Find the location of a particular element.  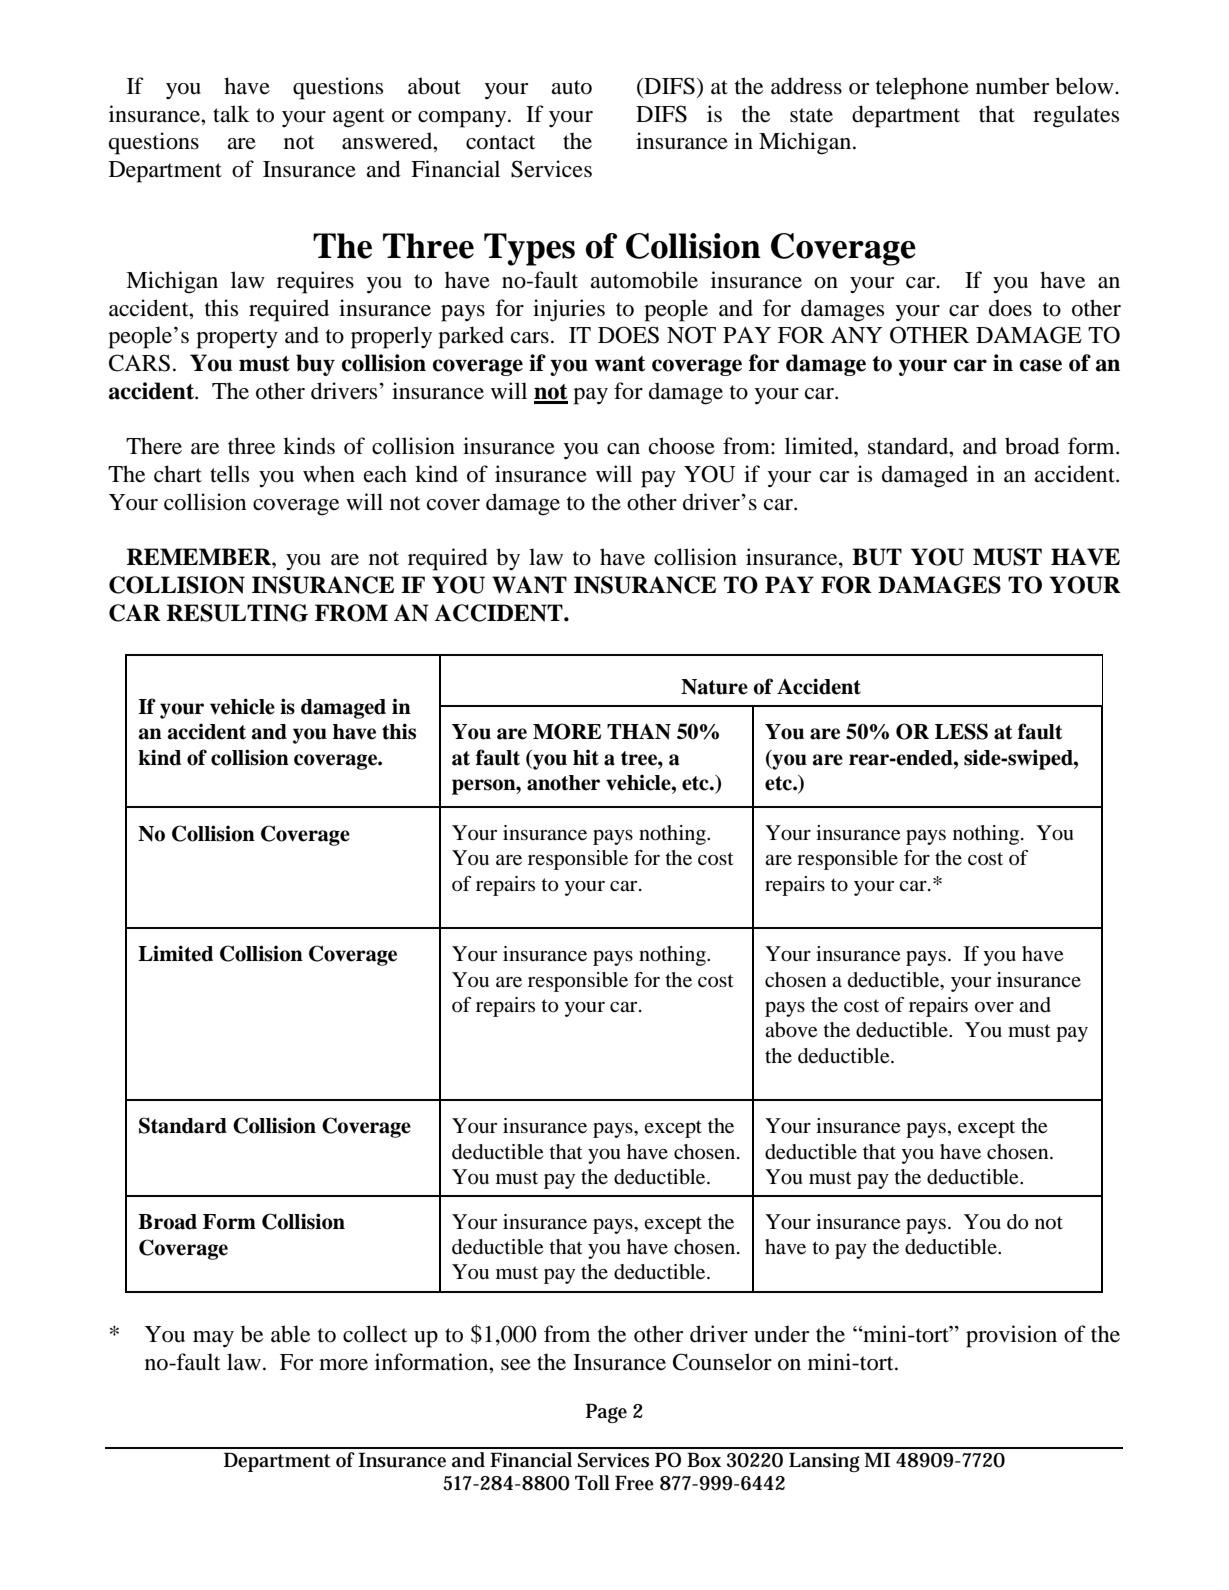

talk is located at coordinates (231, 114).
